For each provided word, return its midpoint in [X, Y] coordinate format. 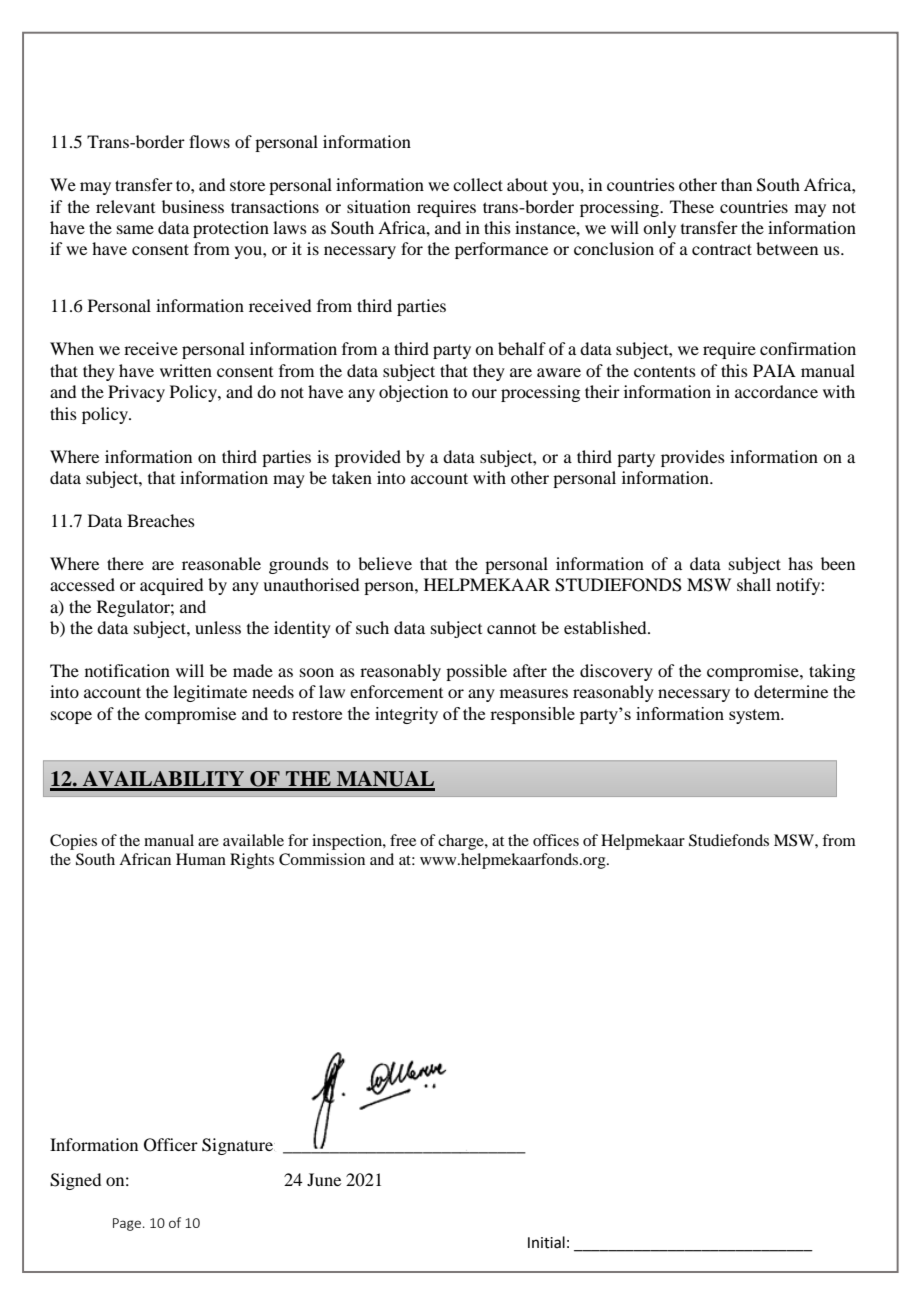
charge [462, 842]
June [324, 1179]
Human [201, 859]
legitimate [210, 693]
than [736, 184]
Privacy [136, 393]
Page [127, 1224]
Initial [546, 1242]
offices [556, 840]
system [756, 716]
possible [476, 672]
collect [478, 184]
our [484, 393]
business [193, 206]
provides [693, 458]
